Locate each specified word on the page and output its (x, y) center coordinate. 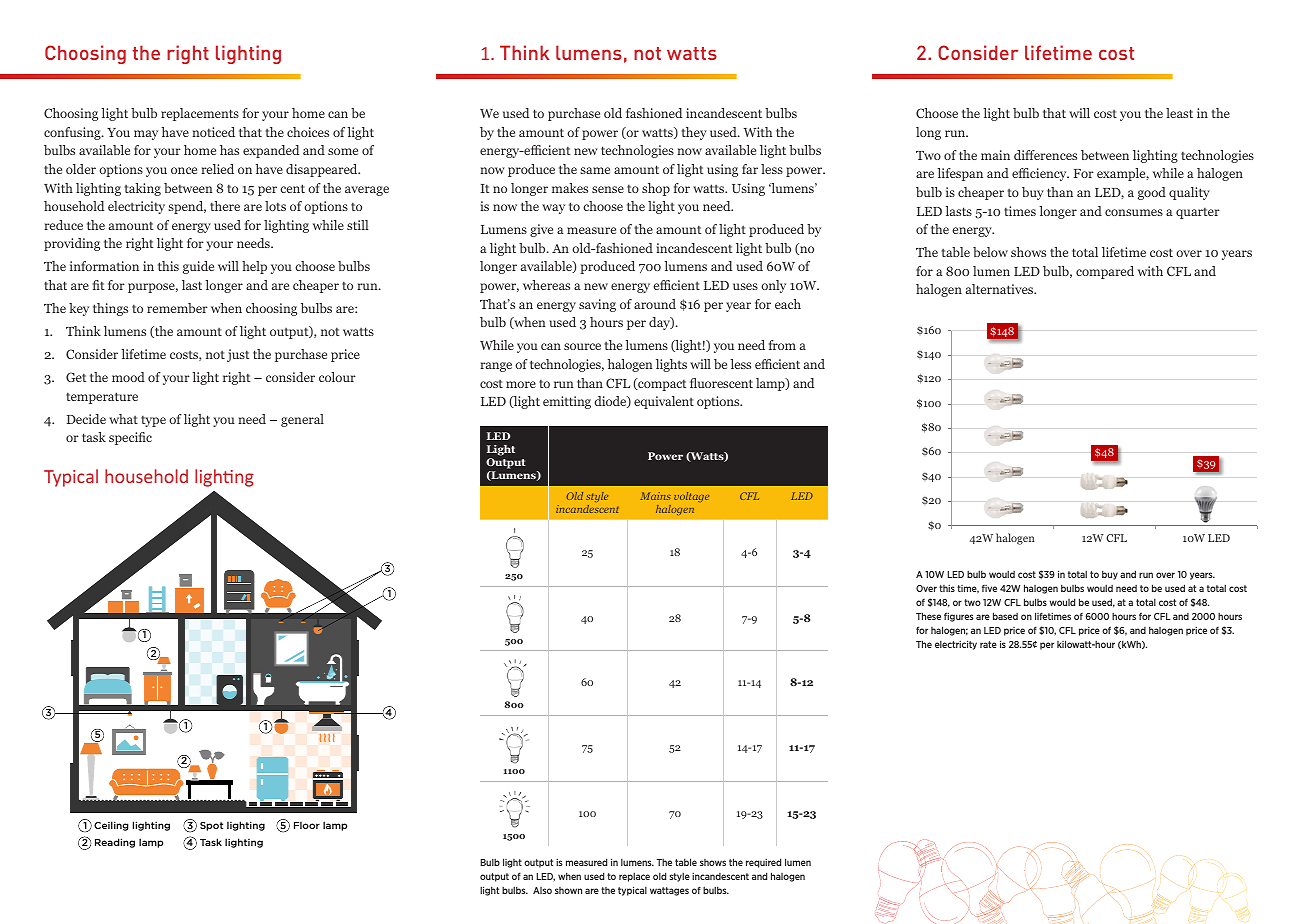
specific (130, 438)
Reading (115, 843)
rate (988, 644)
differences (1045, 155)
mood (128, 377)
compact (661, 384)
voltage (691, 497)
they (694, 133)
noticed (213, 132)
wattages (669, 891)
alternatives (1001, 289)
